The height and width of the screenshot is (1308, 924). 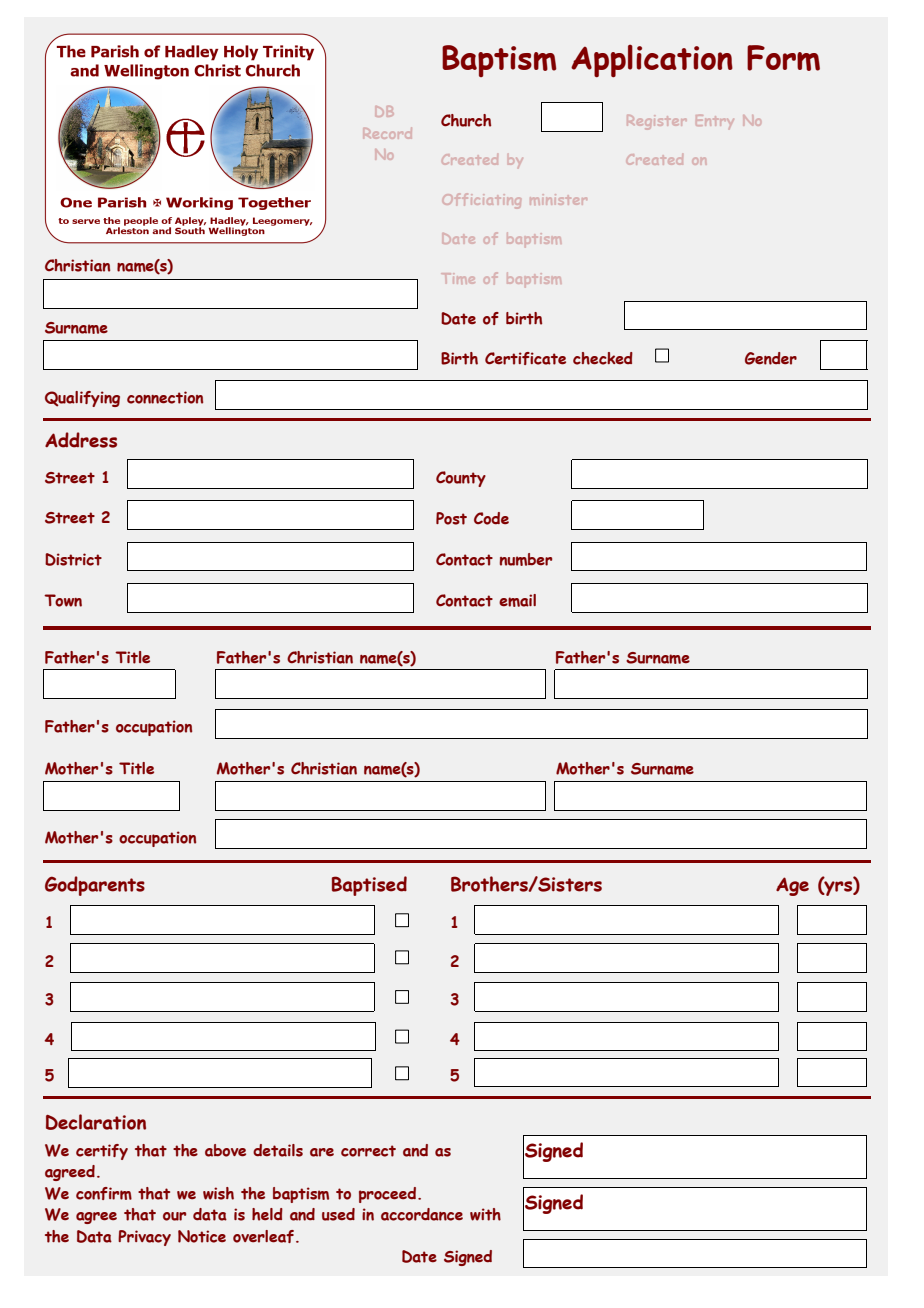 I want to click on Entry, so click(x=715, y=122).
